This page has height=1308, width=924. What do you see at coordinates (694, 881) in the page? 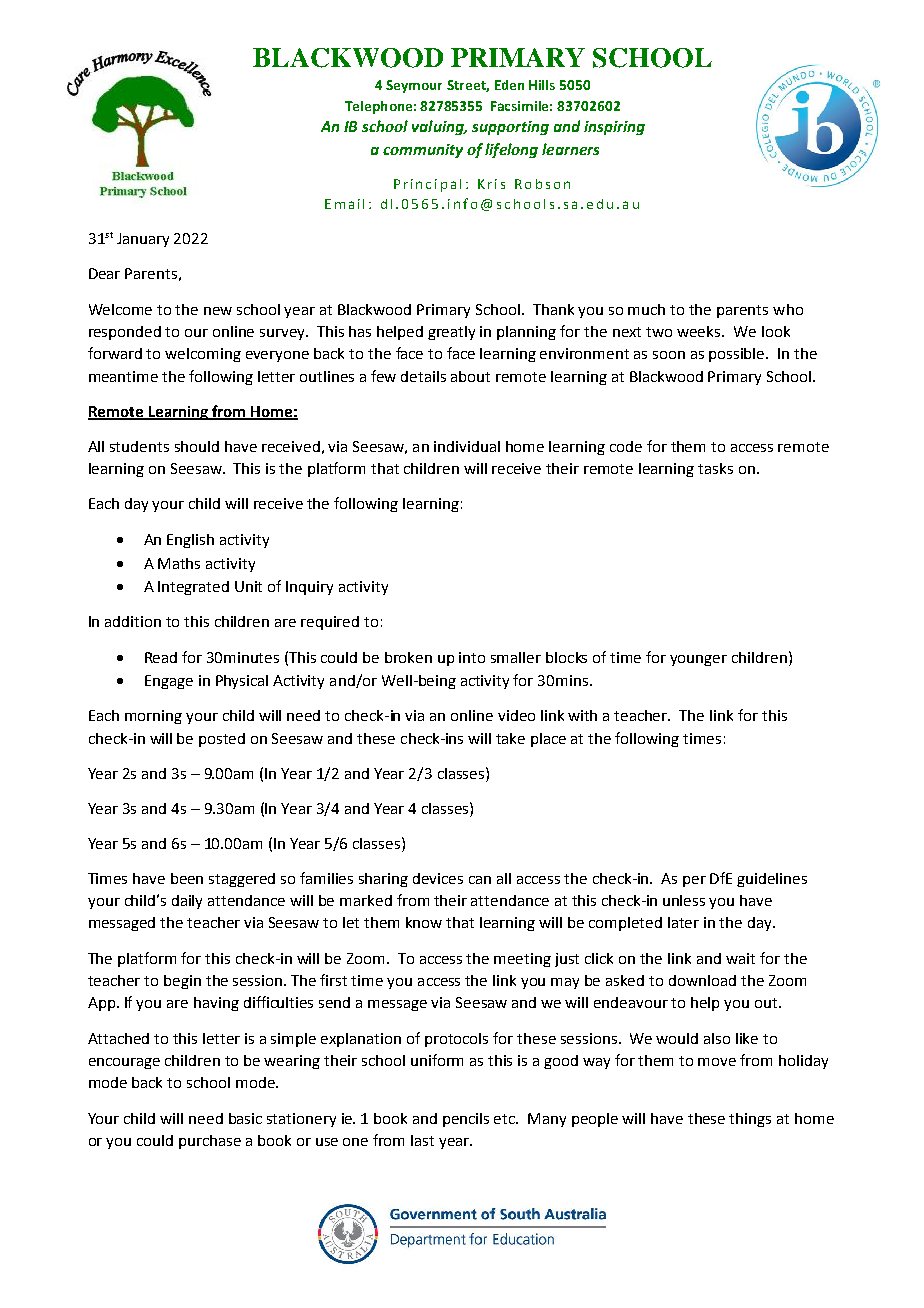
I see `per` at bounding box center [694, 881].
